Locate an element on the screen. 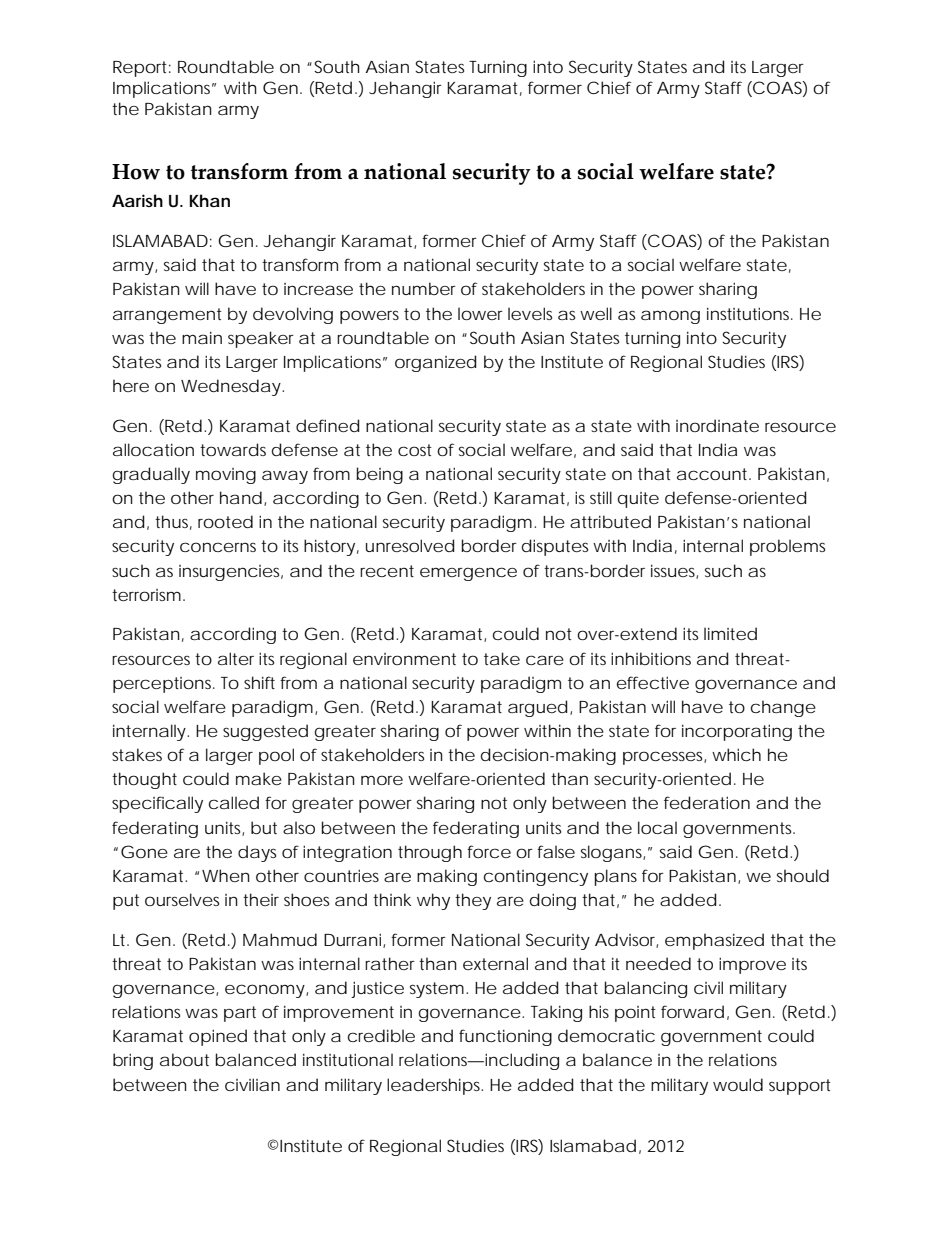 Image resolution: width=952 pixels, height=1233 pixels. inordinate is located at coordinates (717, 425).
